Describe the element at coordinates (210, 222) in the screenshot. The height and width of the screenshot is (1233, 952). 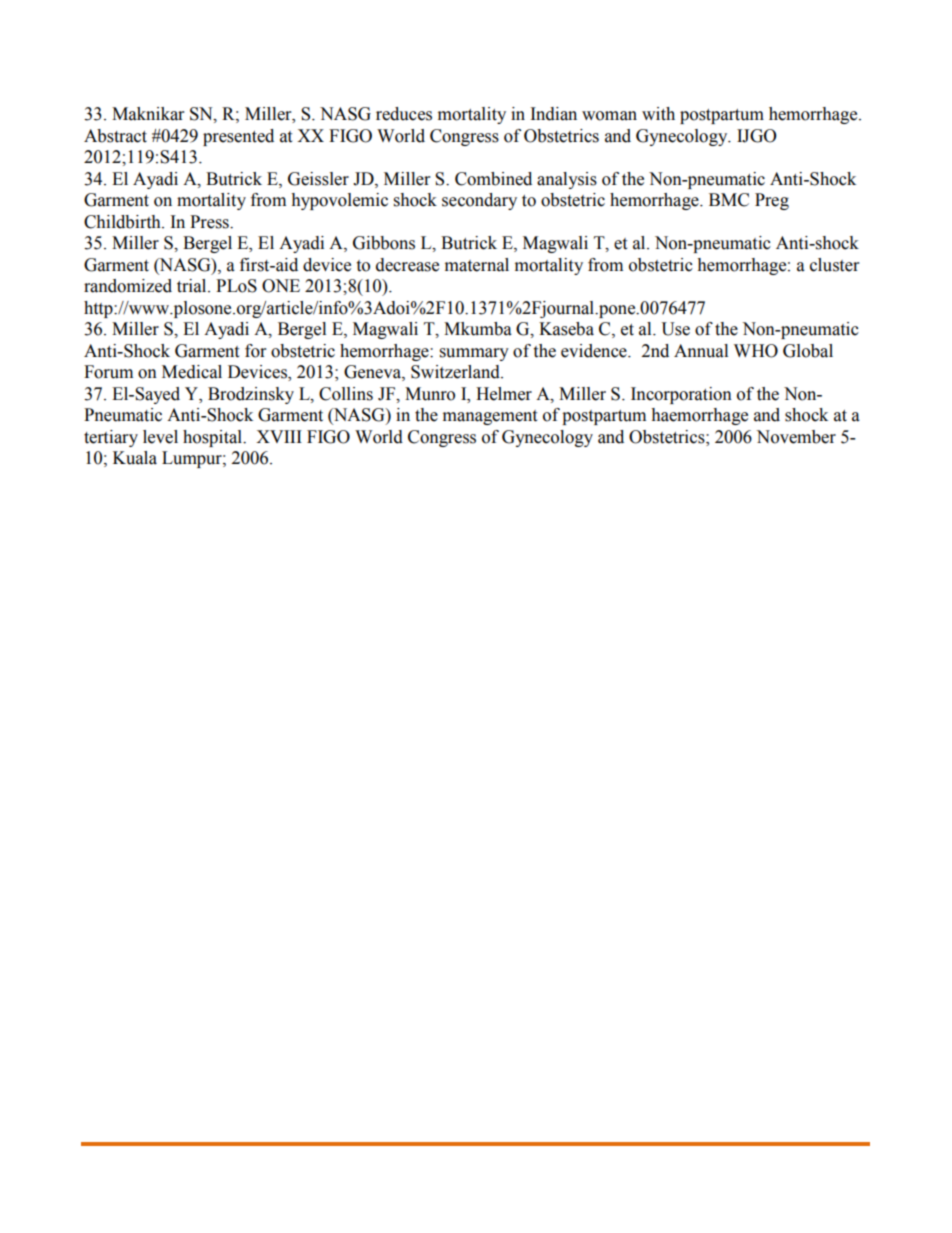
I see `Press` at that location.
